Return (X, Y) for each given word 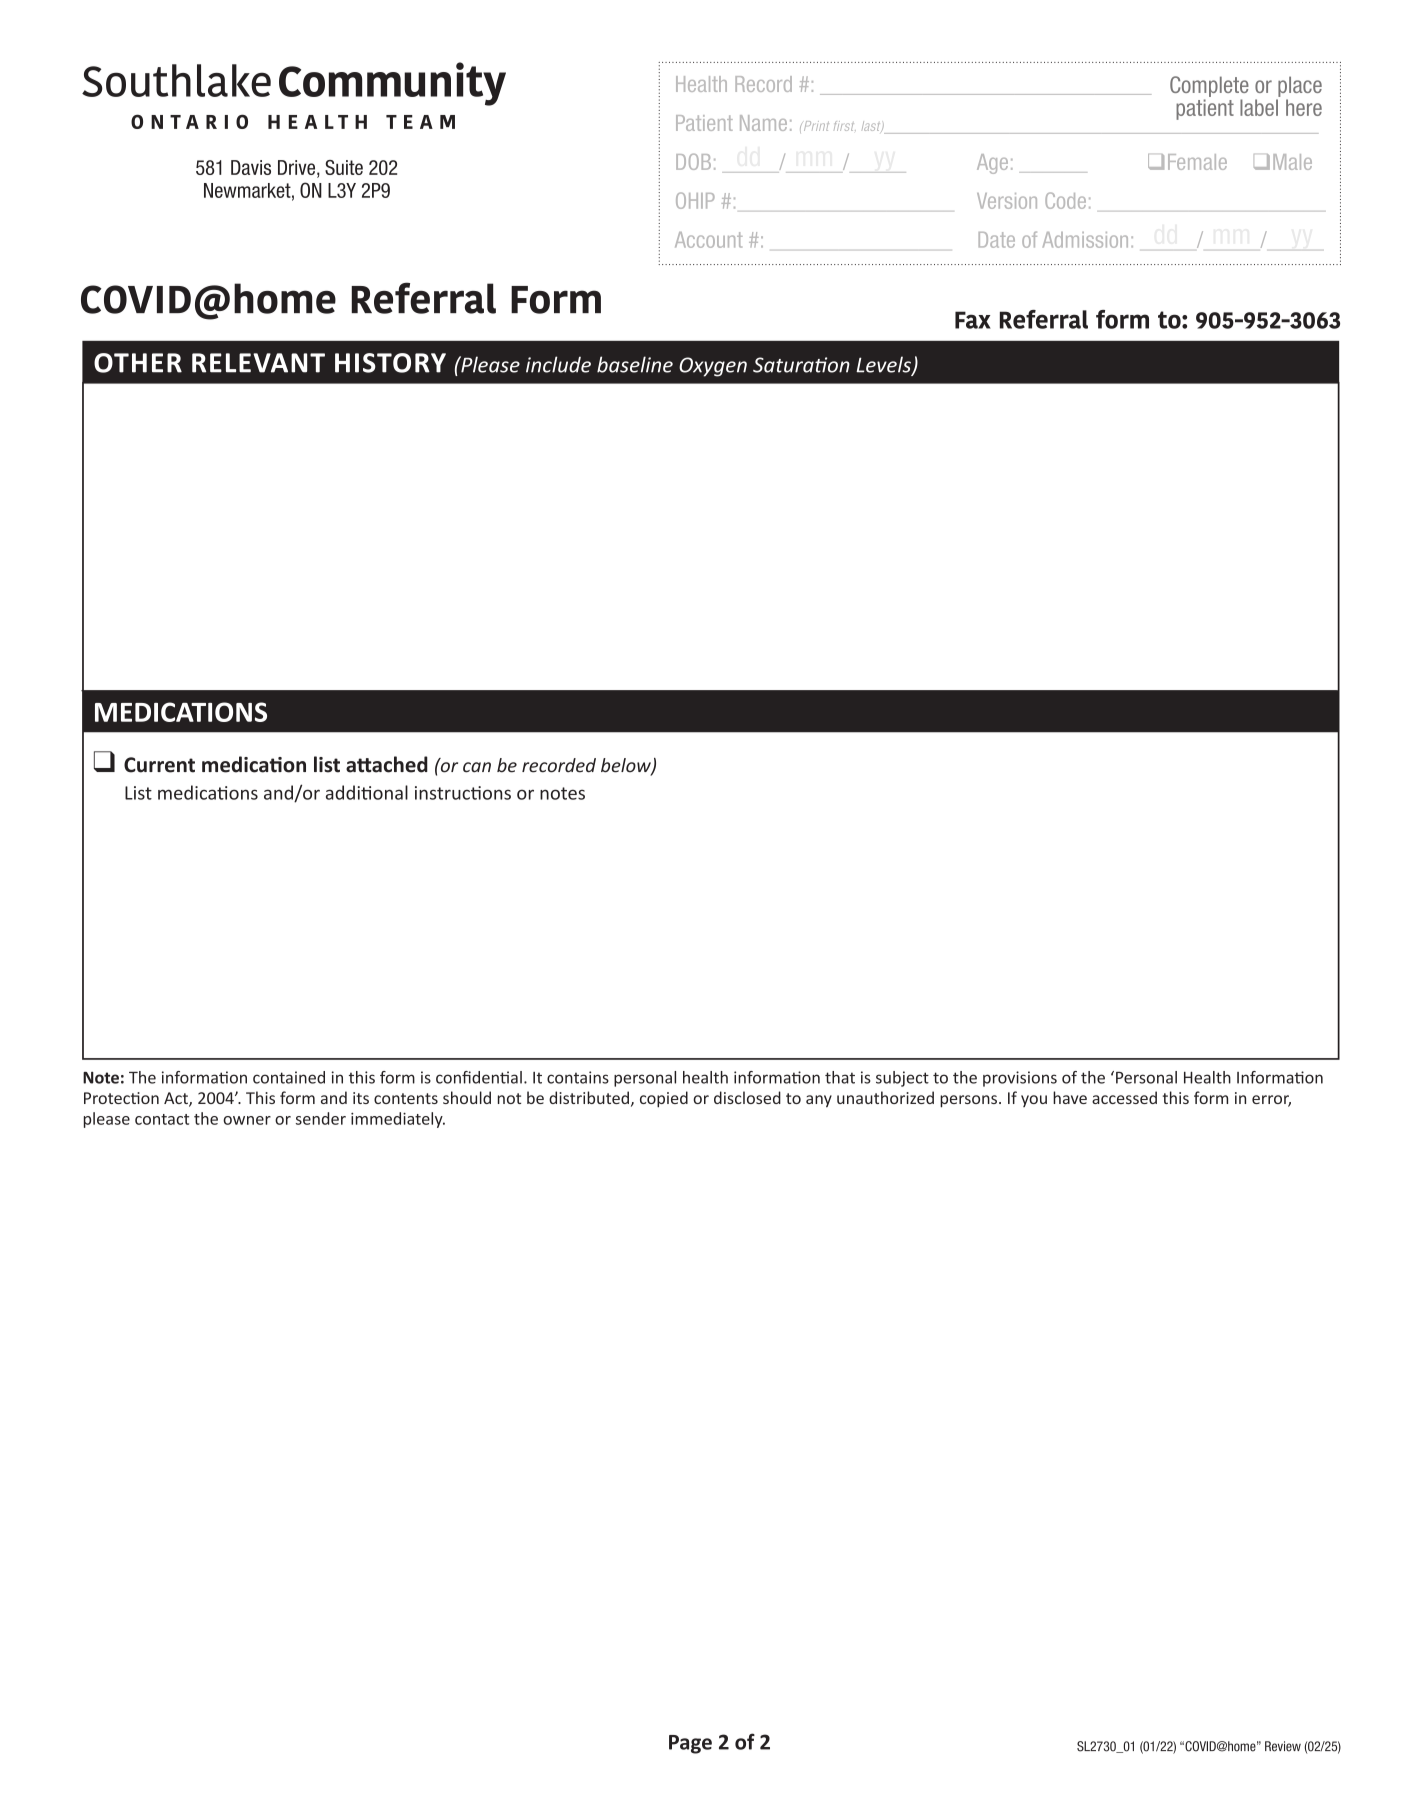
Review (1283, 1746)
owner (247, 1120)
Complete (1209, 86)
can (477, 767)
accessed (1124, 1097)
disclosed (747, 1097)
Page (690, 1744)
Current (159, 765)
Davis (251, 167)
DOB (693, 162)
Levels (884, 365)
